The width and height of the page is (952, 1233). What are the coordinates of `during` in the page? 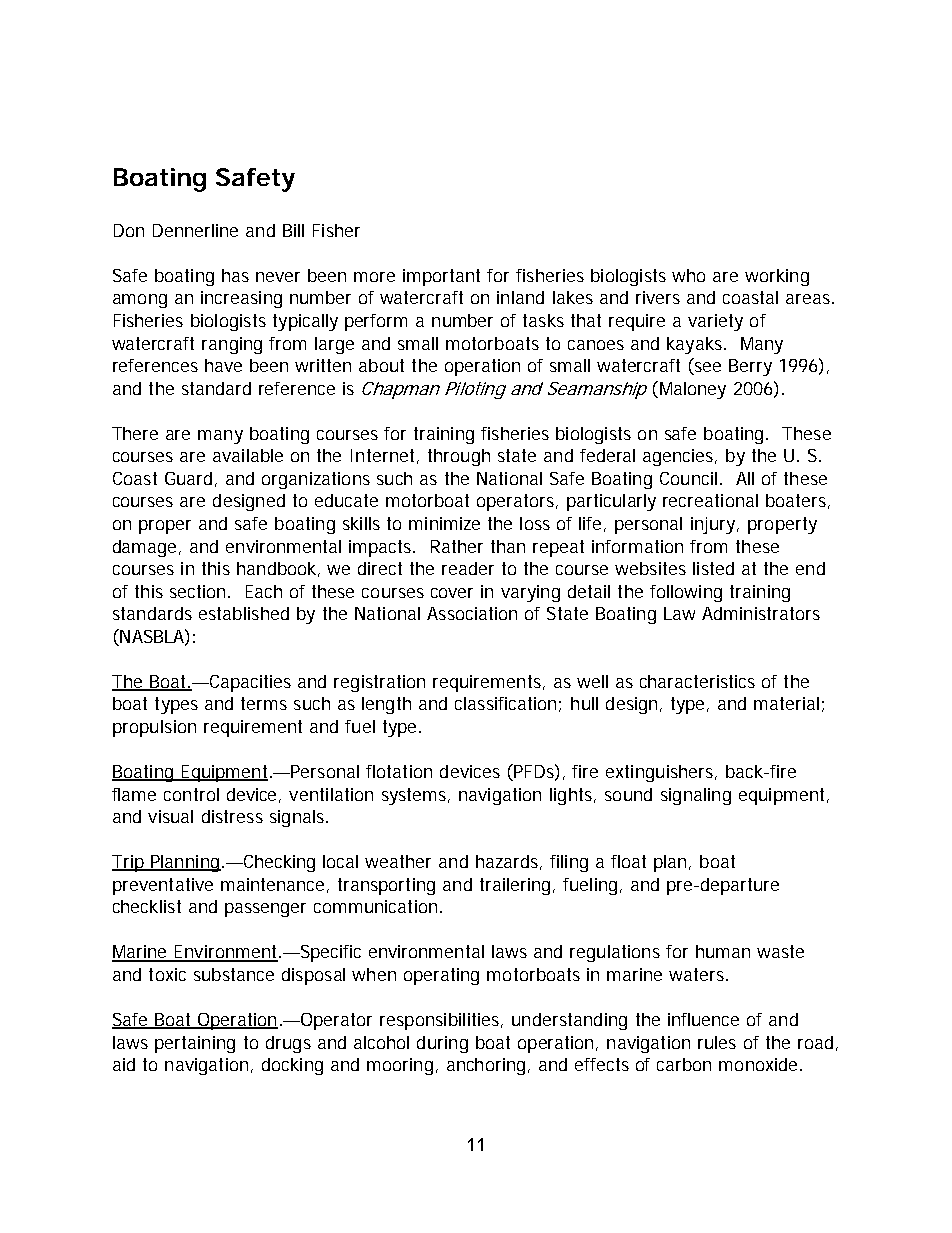 It's located at (442, 1044).
